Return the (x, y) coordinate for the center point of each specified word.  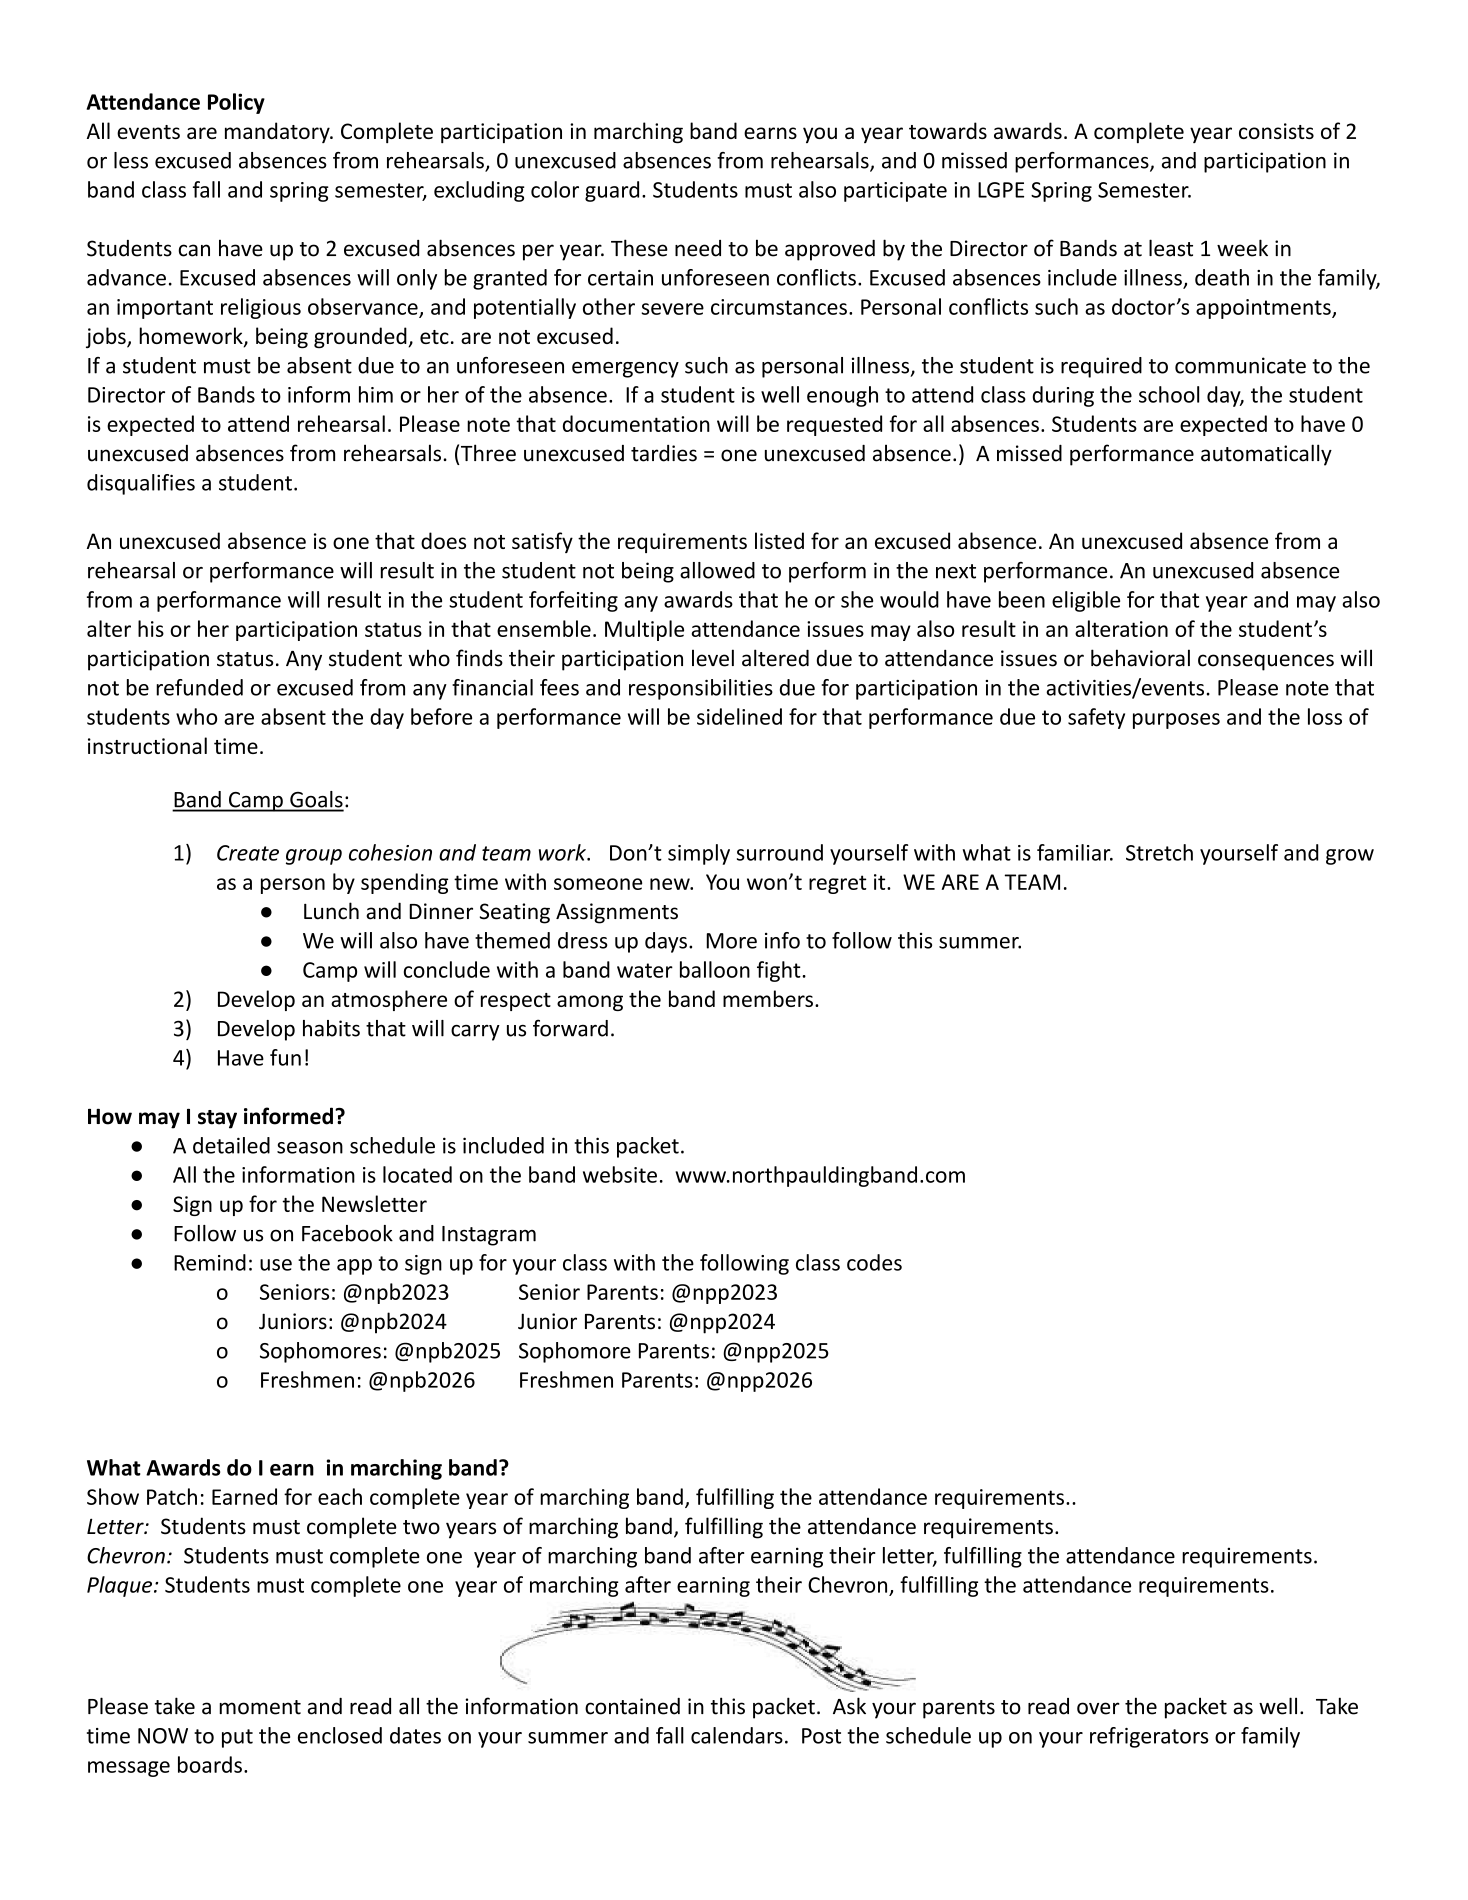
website (620, 1174)
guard (612, 191)
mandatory (278, 132)
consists (1276, 131)
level (713, 658)
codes (874, 1262)
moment (260, 1707)
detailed (231, 1145)
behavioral (1140, 658)
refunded (199, 687)
